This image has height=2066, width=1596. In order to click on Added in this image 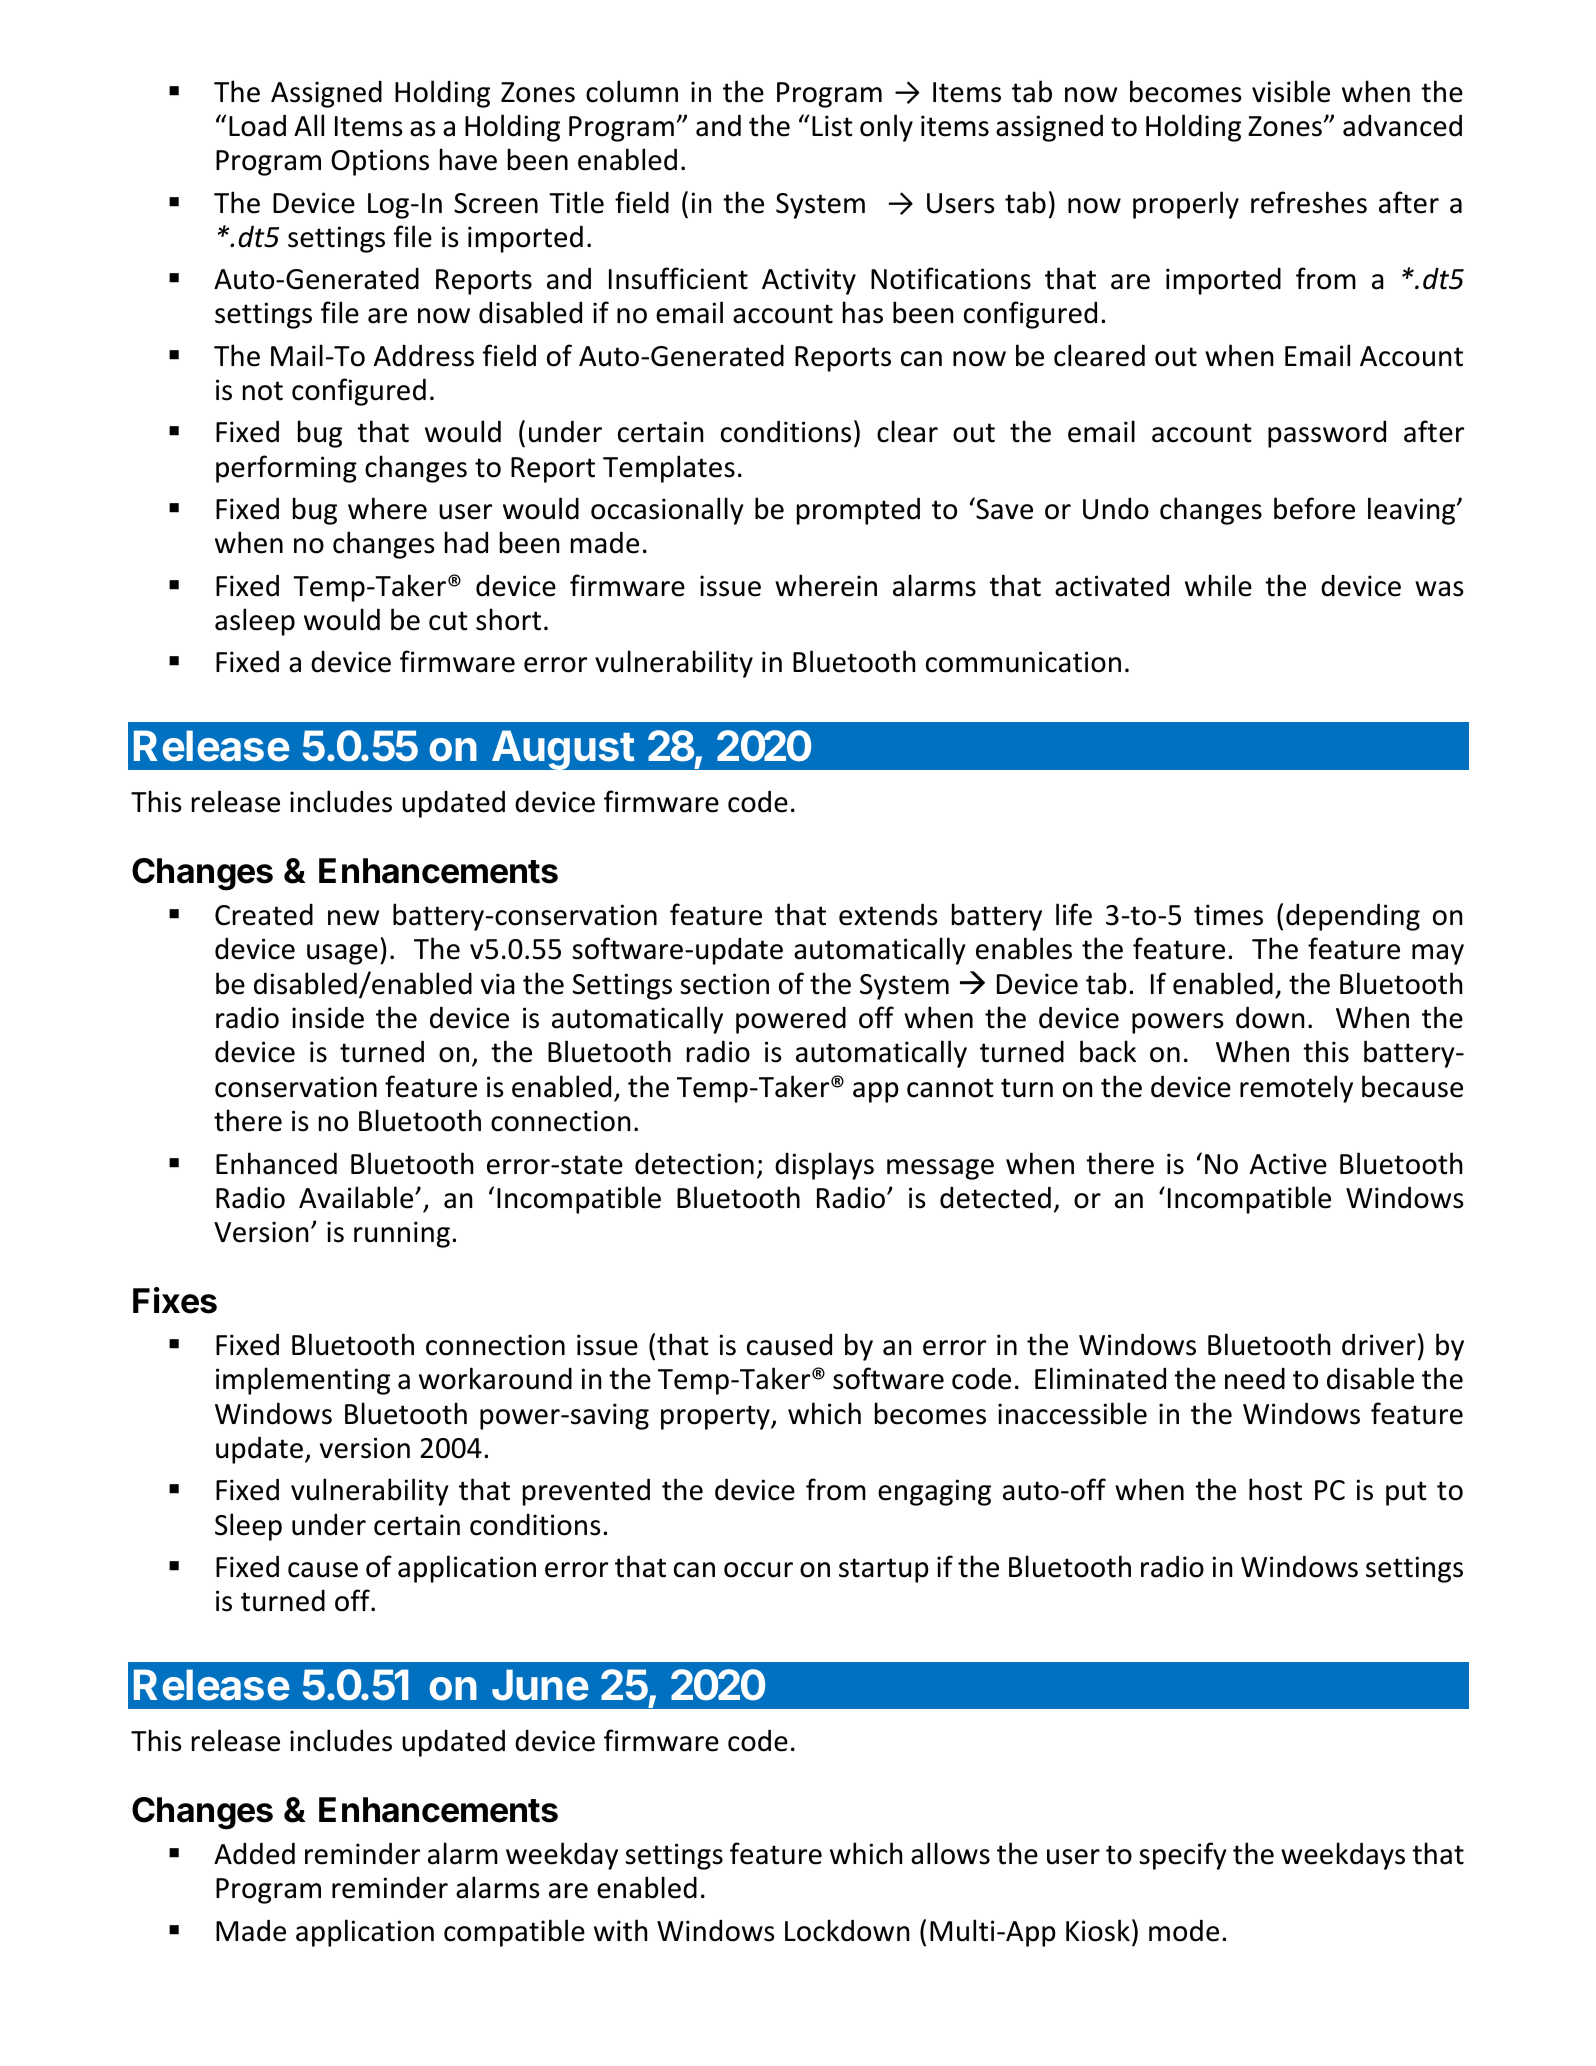, I will do `click(254, 1853)`.
